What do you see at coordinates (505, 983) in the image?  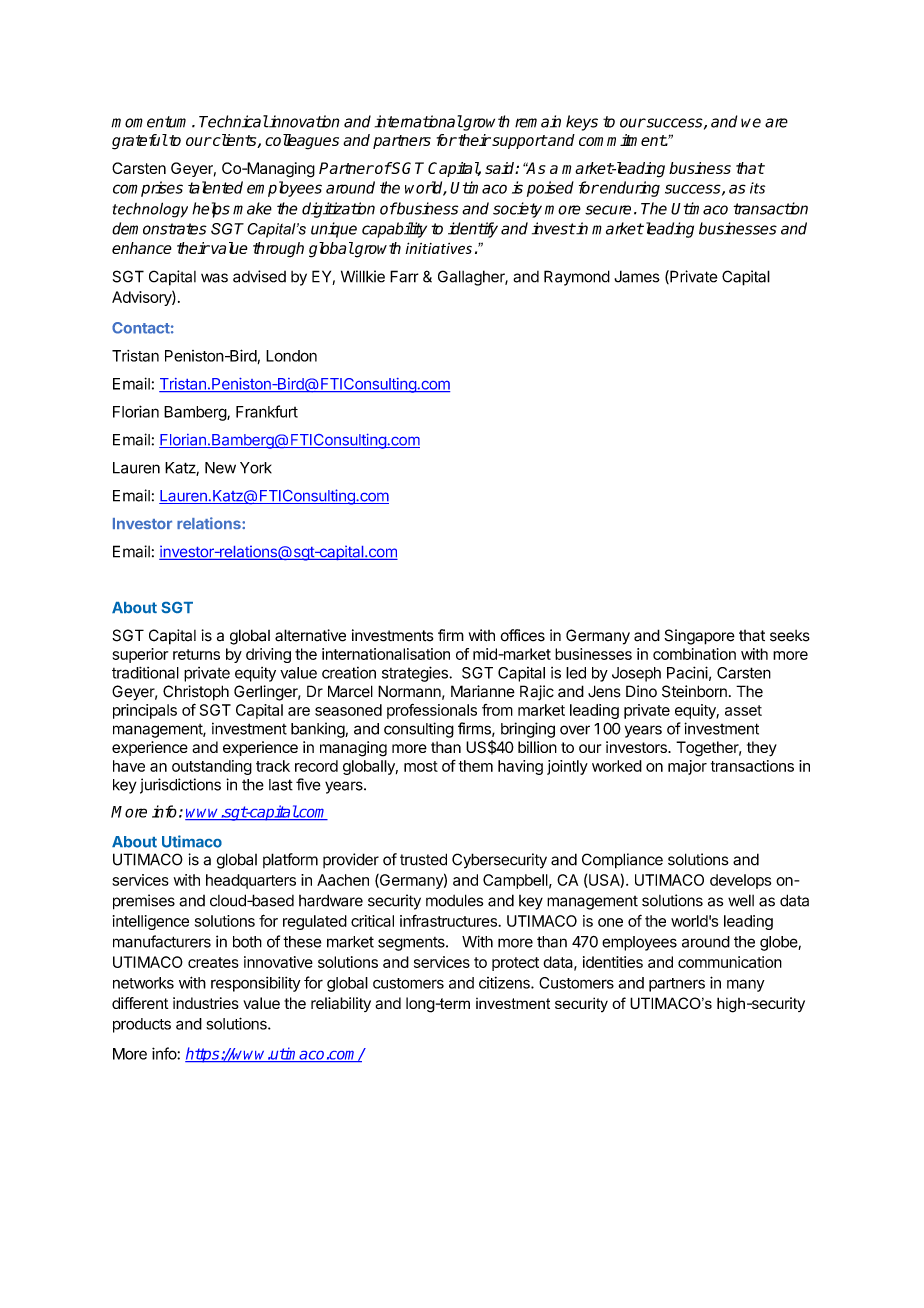 I see `citizens` at bounding box center [505, 983].
